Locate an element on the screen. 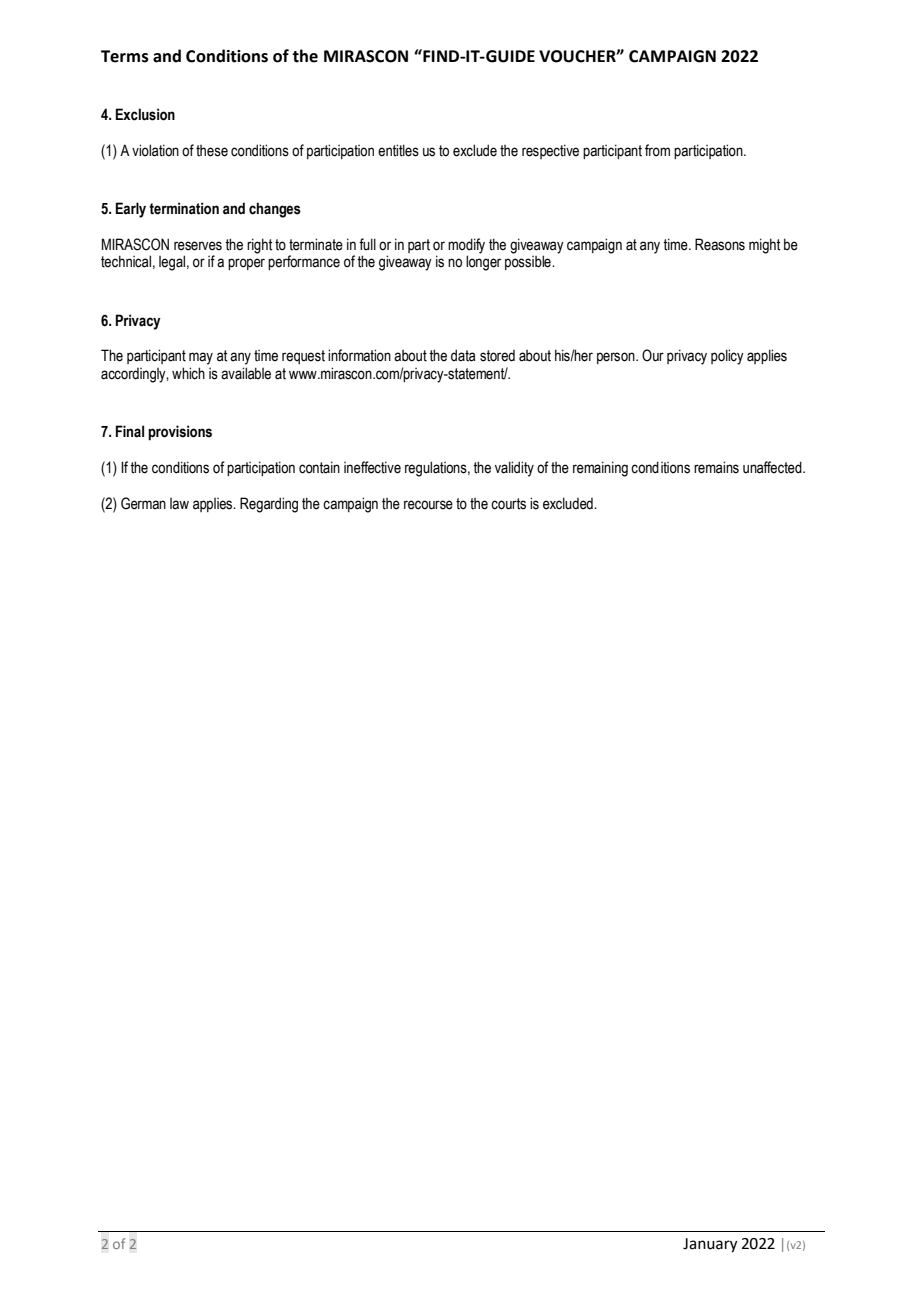 The height and width of the screenshot is (1308, 924). may is located at coordinates (201, 358).
